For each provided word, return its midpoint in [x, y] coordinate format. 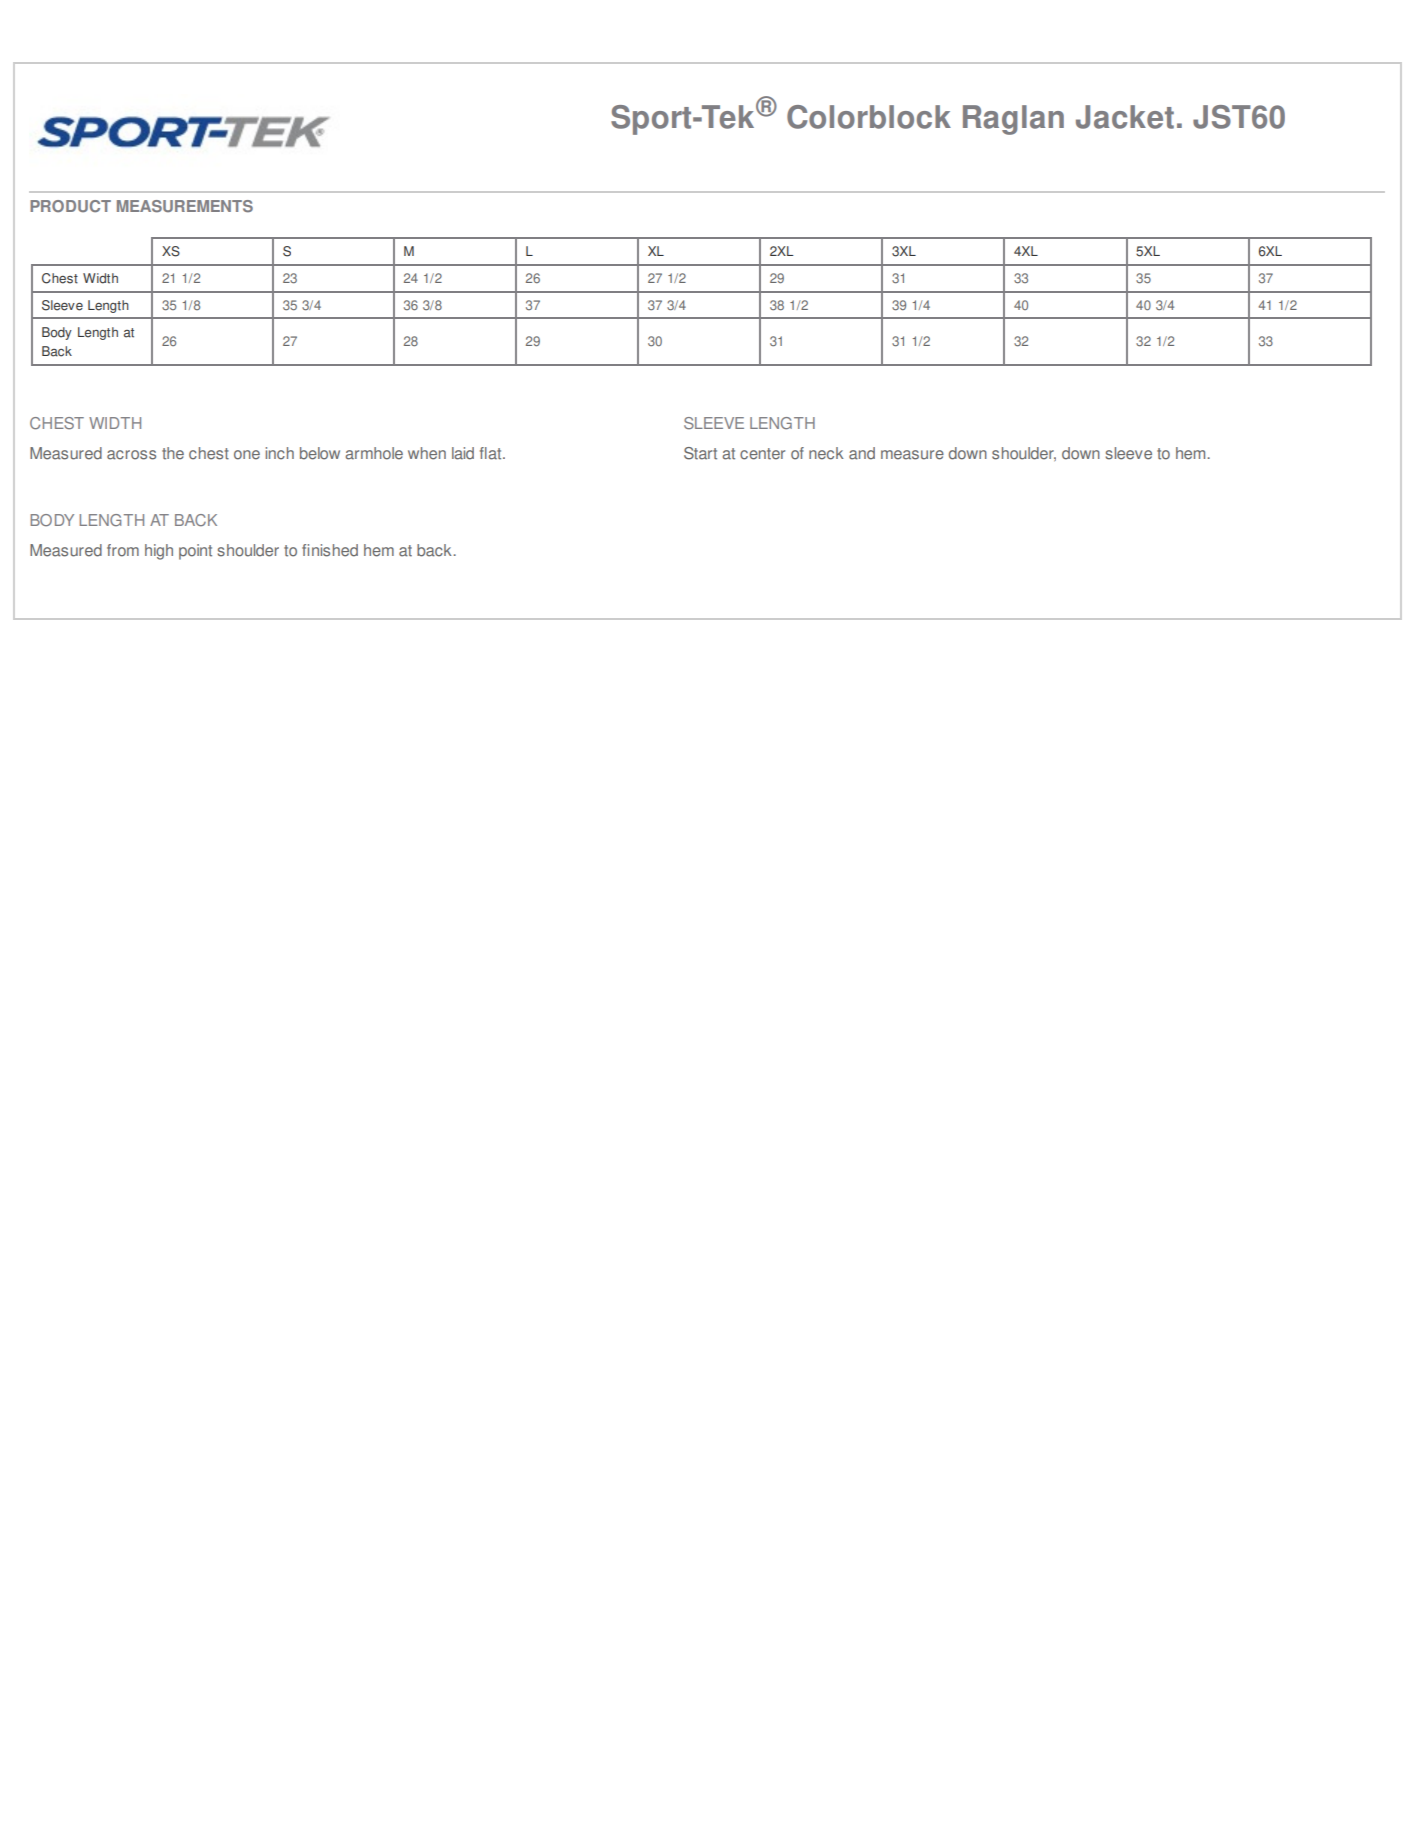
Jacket [1125, 117]
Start [700, 453]
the [173, 453]
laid [463, 453]
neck [826, 453]
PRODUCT [70, 206]
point [195, 552]
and [862, 453]
